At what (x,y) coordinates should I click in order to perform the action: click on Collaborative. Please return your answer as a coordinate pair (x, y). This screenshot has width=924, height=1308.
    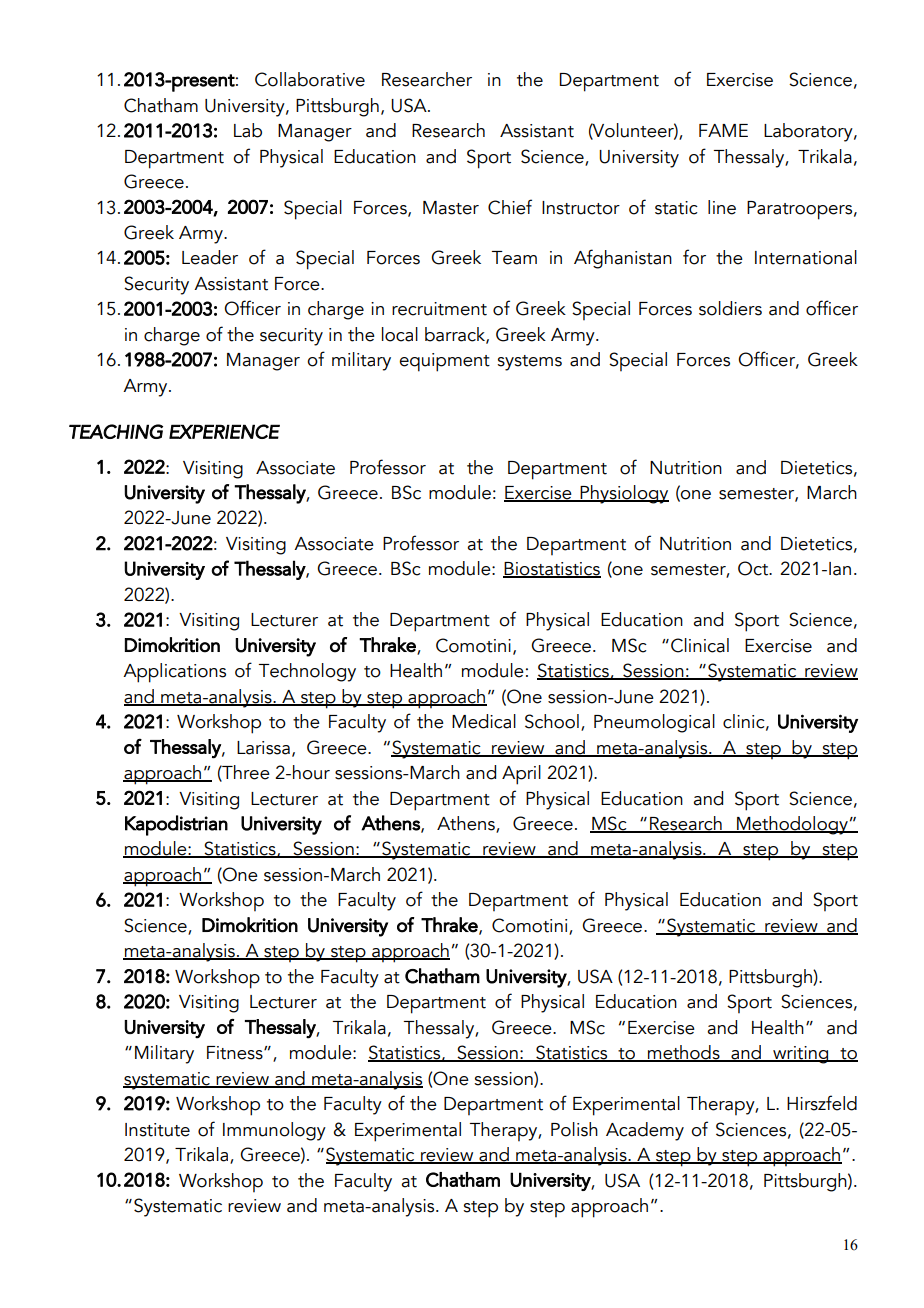
    Looking at the image, I should click on (310, 79).
